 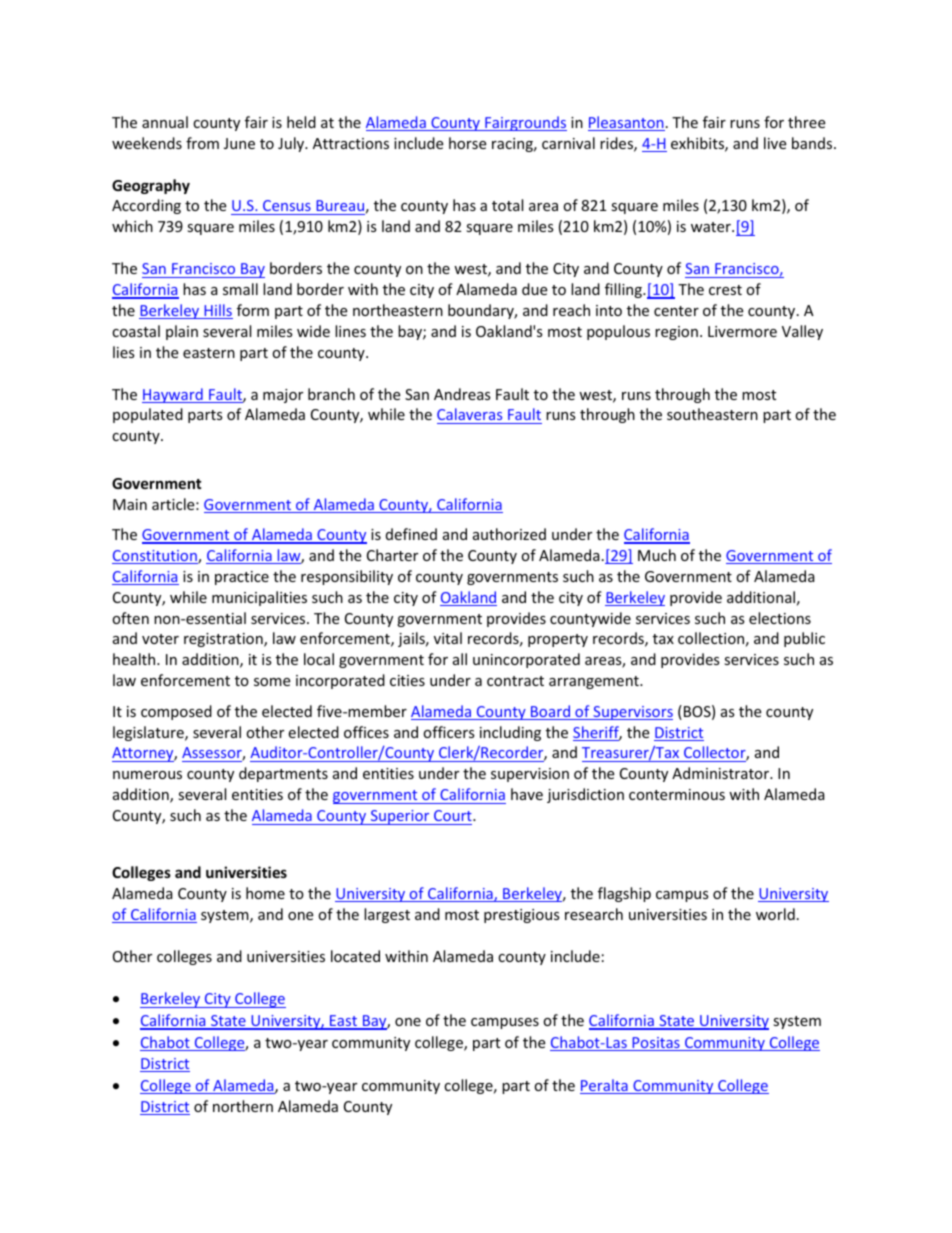 I want to click on numerous, so click(x=147, y=775).
